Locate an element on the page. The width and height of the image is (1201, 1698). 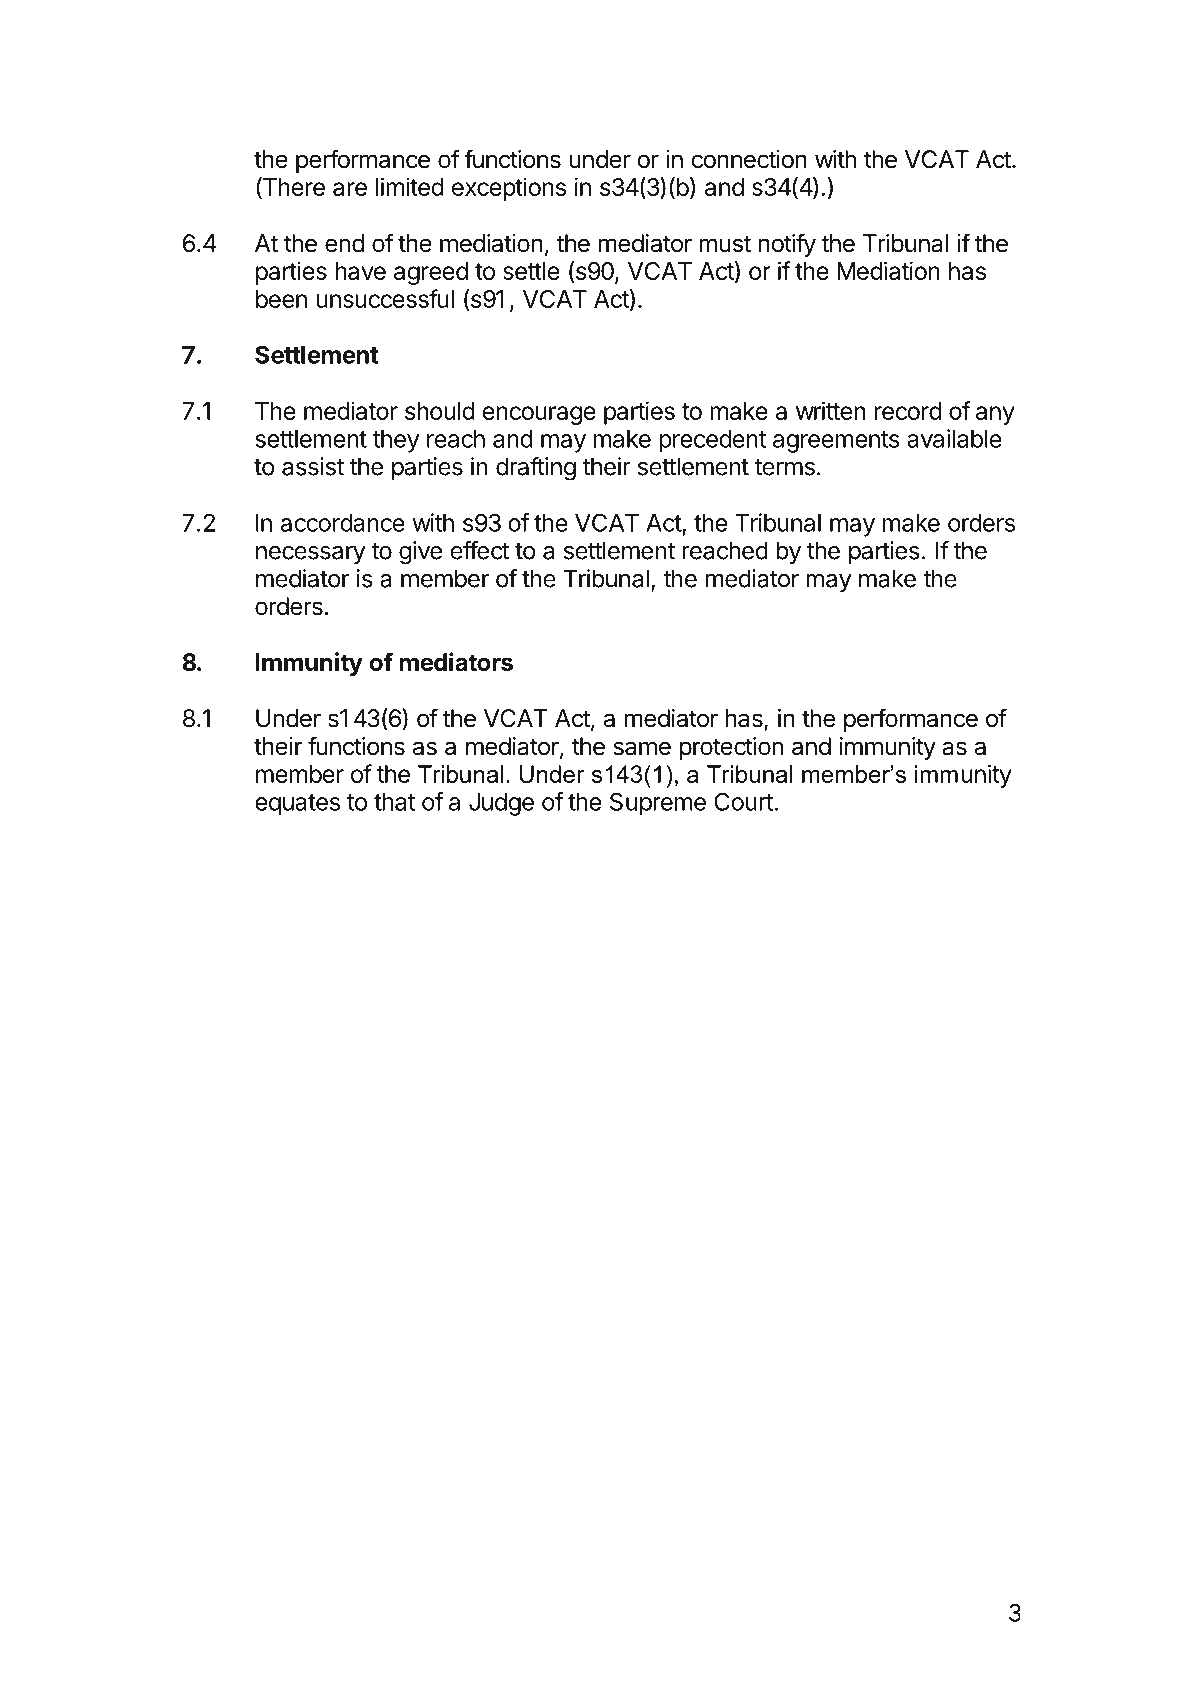
connection is located at coordinates (749, 159).
